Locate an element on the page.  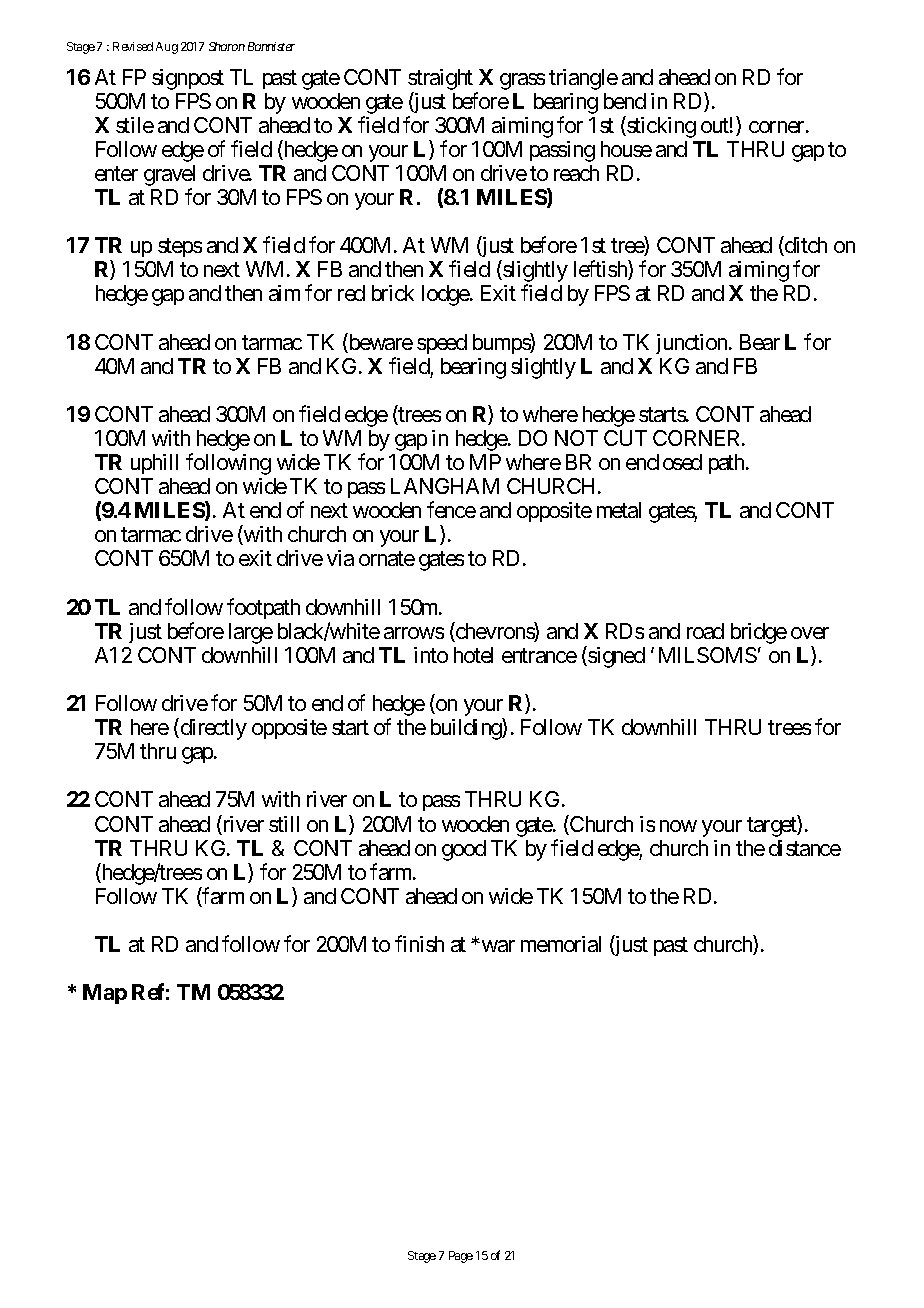
junction is located at coordinates (693, 344).
